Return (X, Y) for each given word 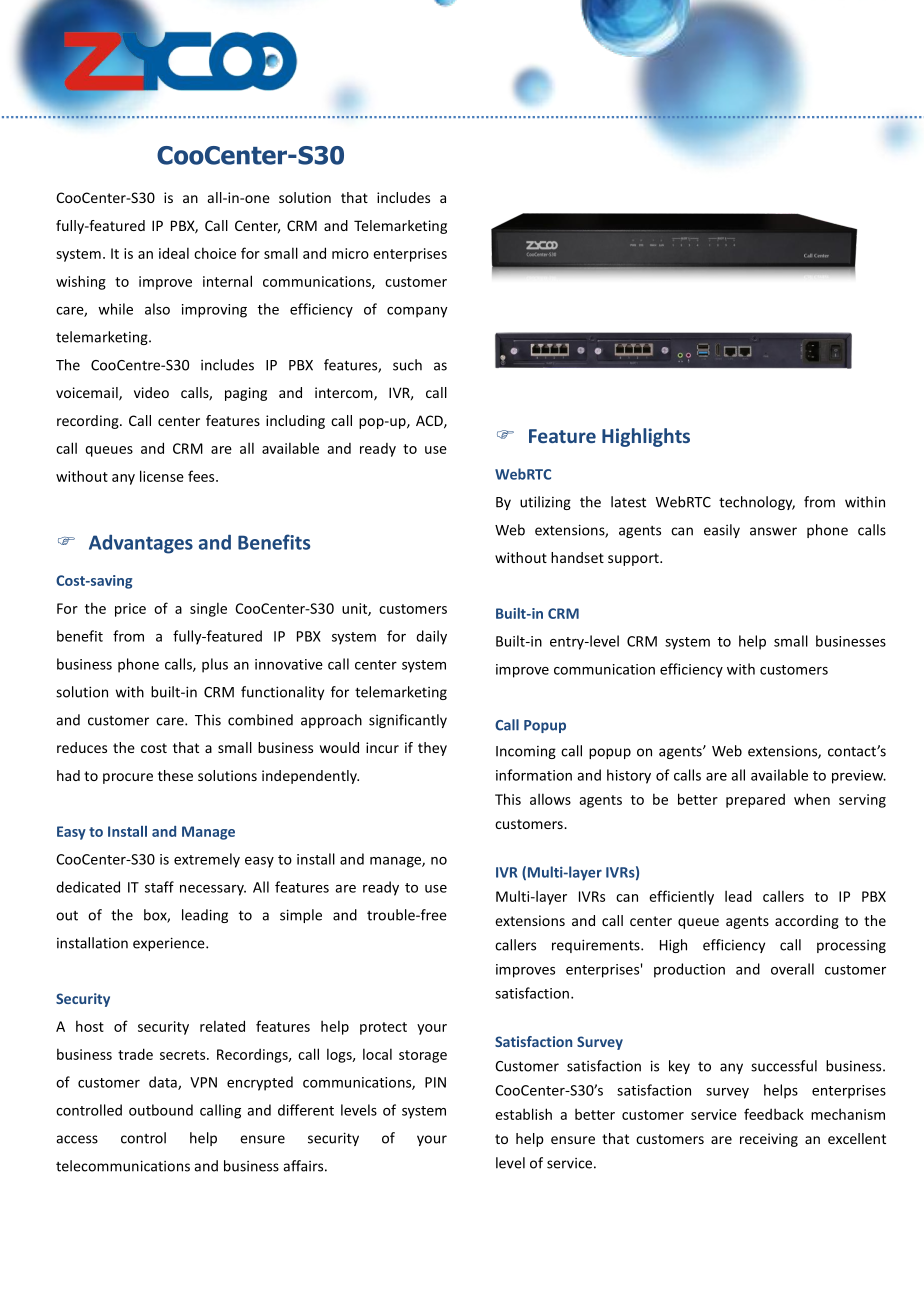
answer (773, 531)
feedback (774, 1114)
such (407, 365)
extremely (207, 860)
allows (550, 799)
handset (577, 557)
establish (523, 1114)
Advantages (141, 544)
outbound (161, 1110)
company (417, 312)
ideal (174, 253)
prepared (755, 801)
